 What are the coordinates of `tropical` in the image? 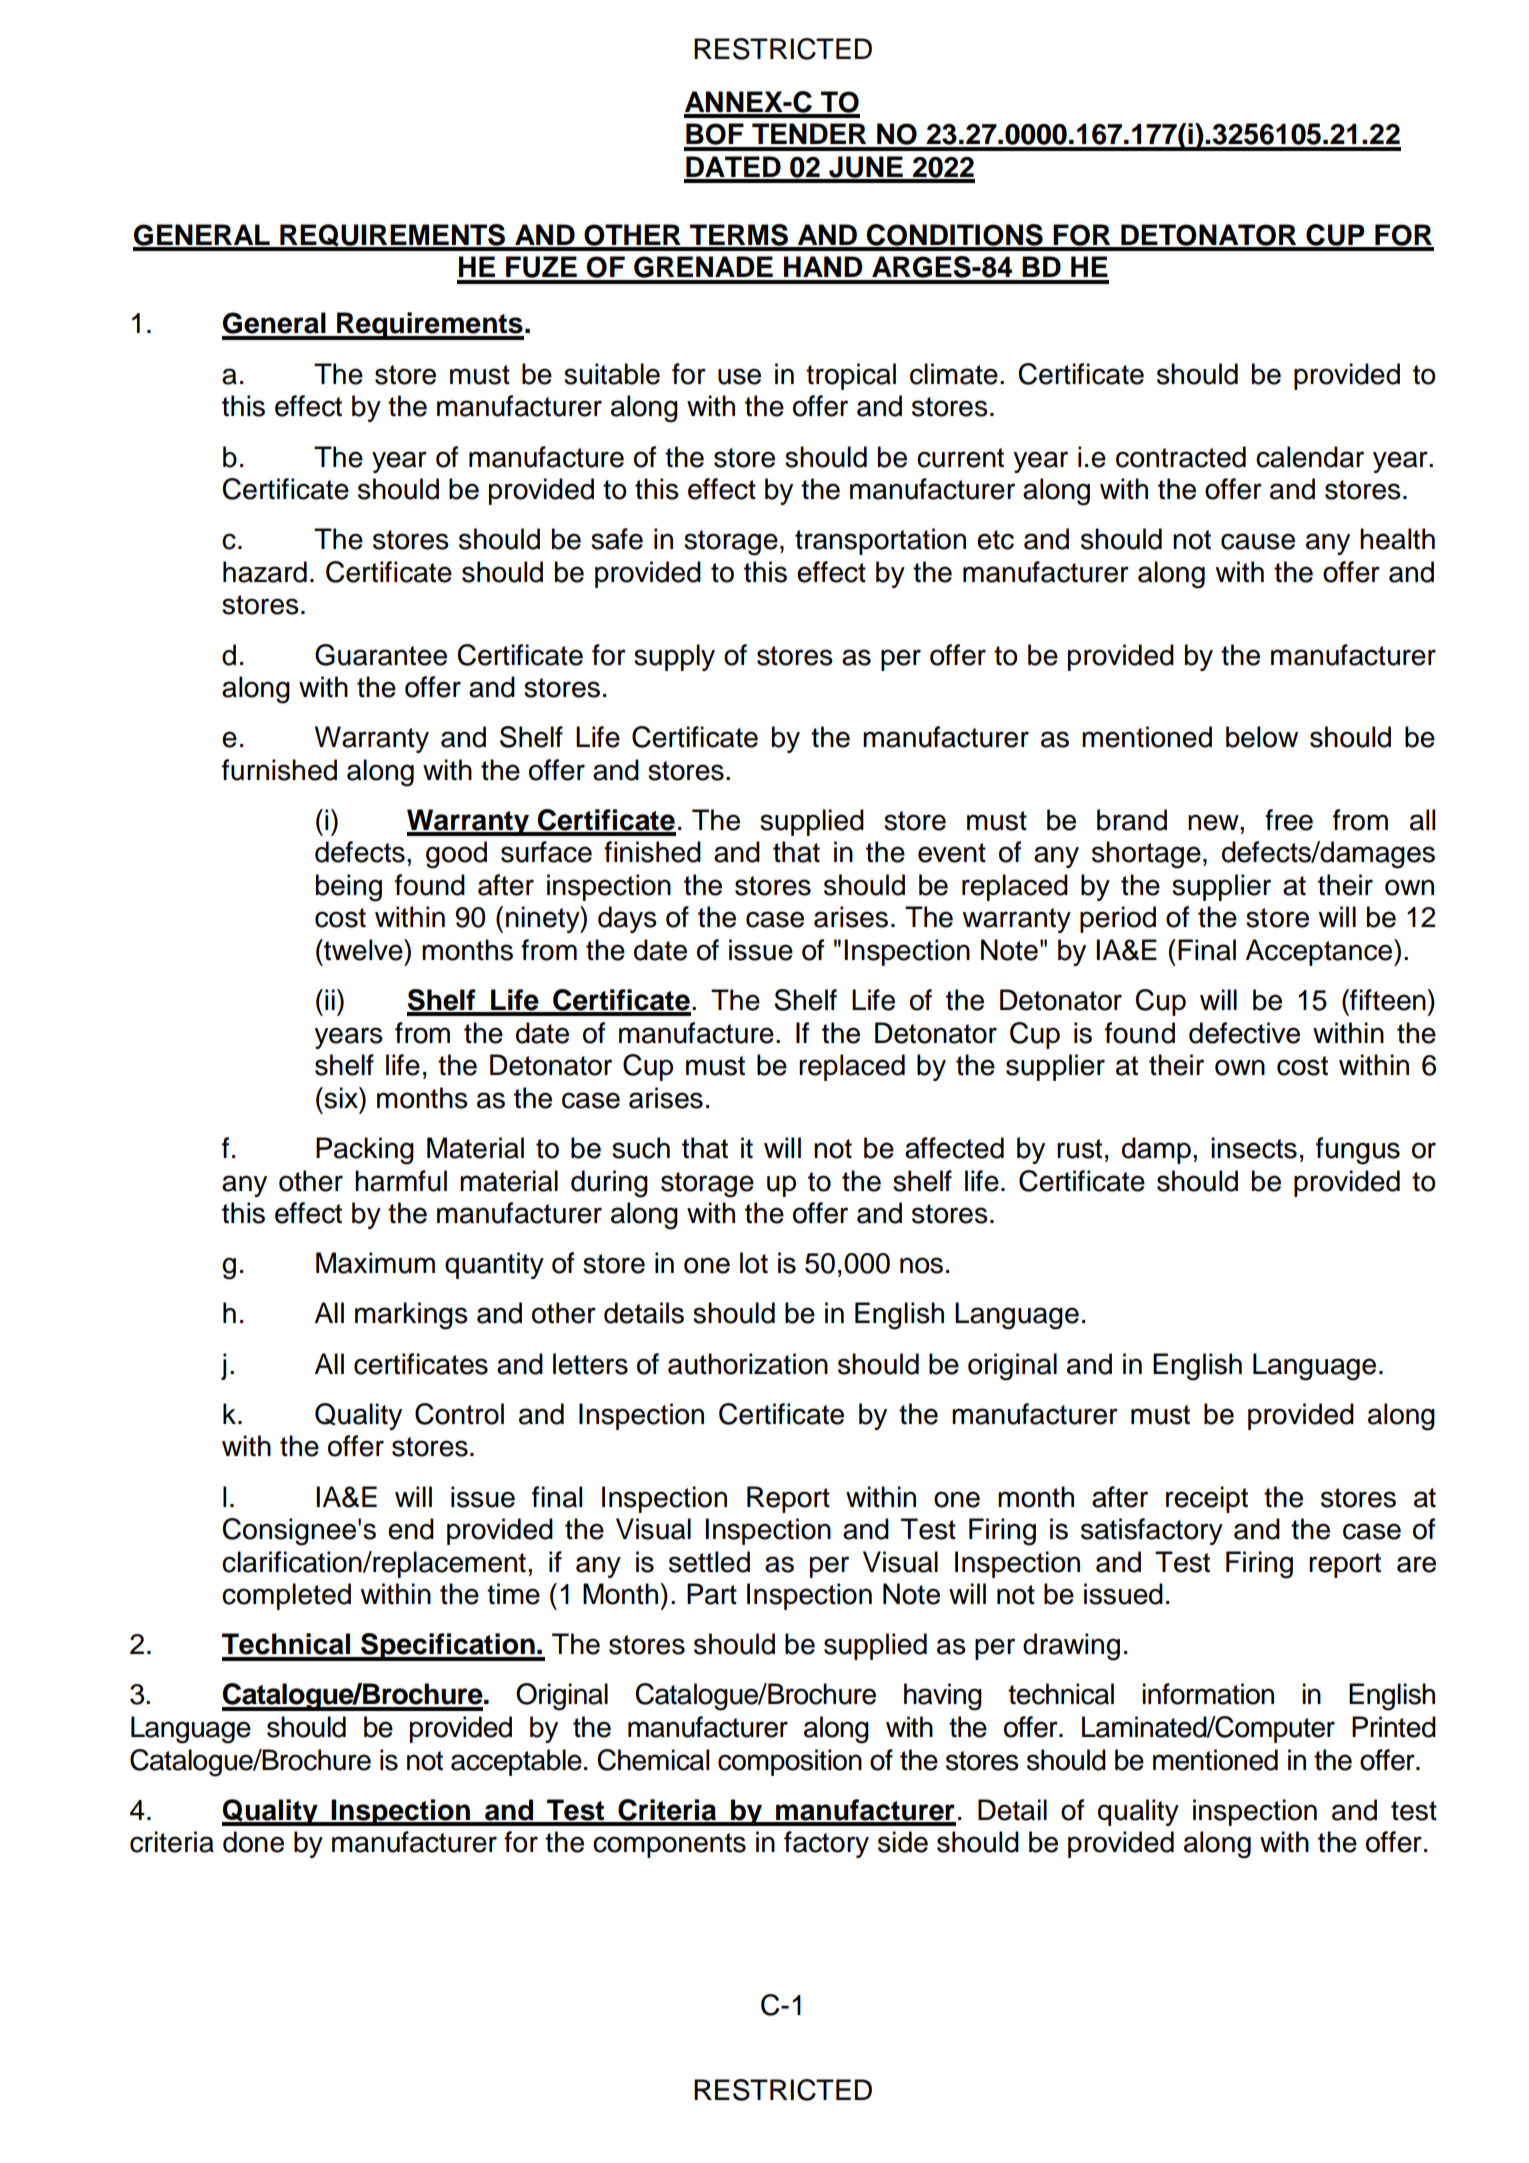 It's located at (851, 376).
